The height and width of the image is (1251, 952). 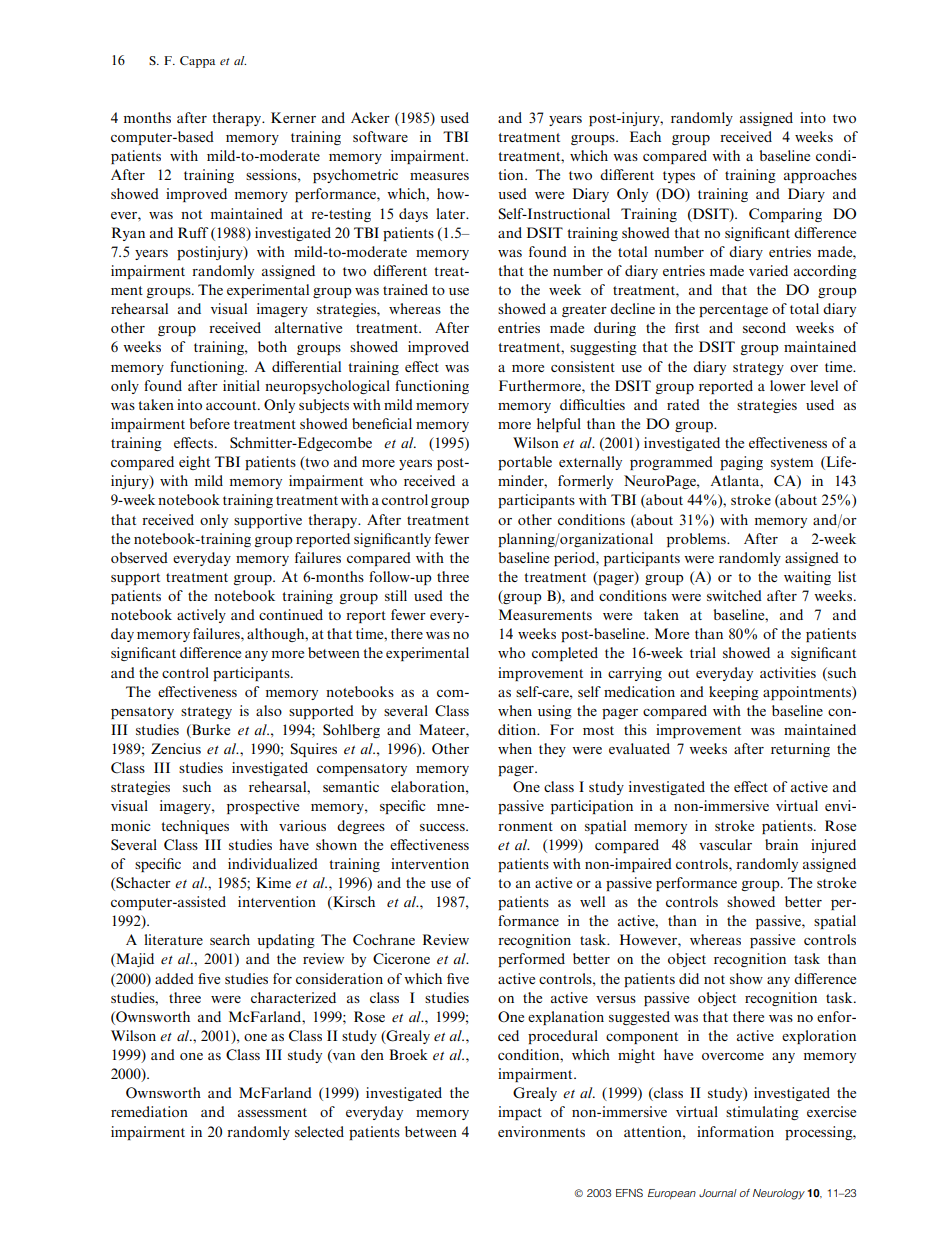 What do you see at coordinates (741, 463) in the image?
I see `paging` at bounding box center [741, 463].
